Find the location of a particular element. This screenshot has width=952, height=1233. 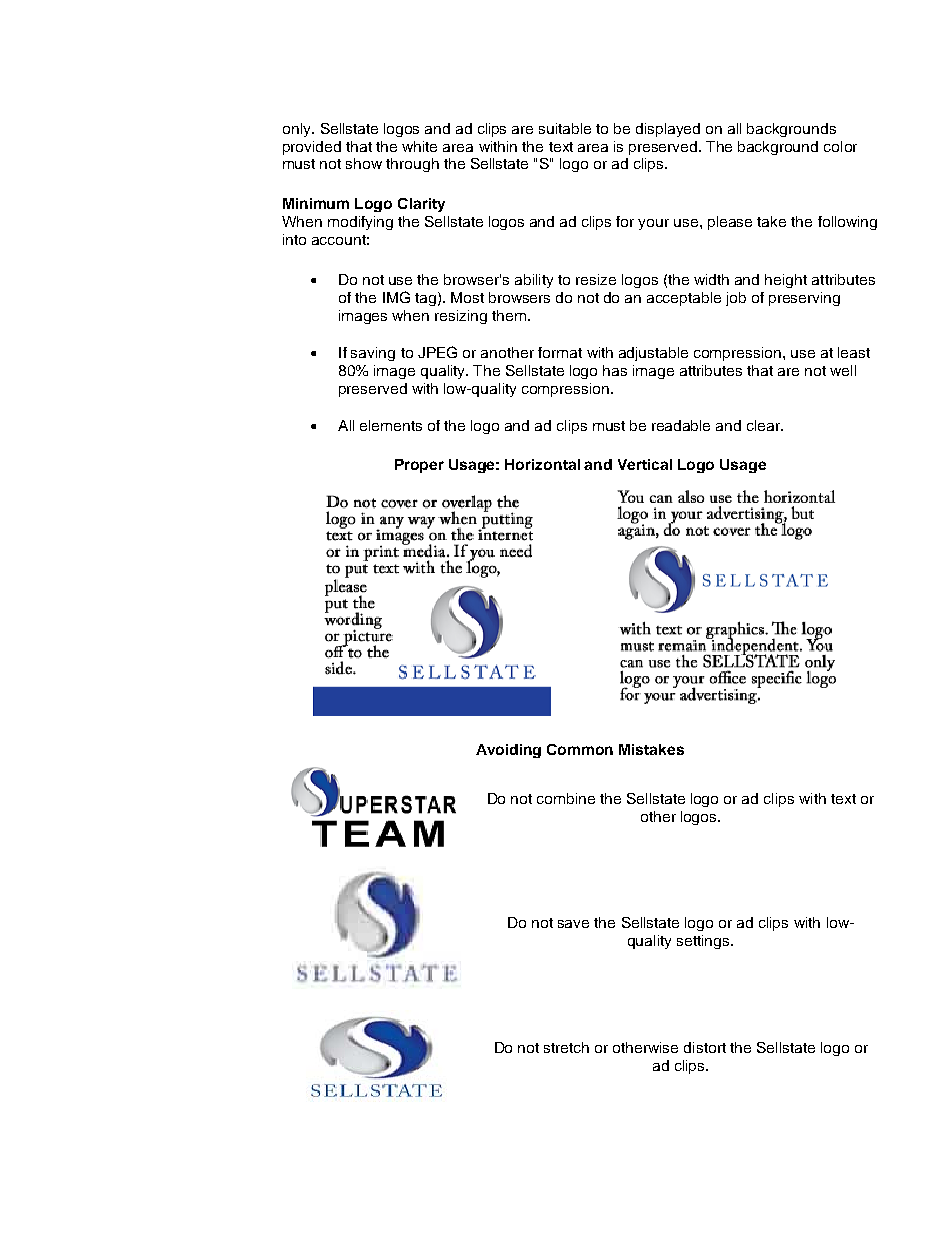

col is located at coordinates (833, 146).
